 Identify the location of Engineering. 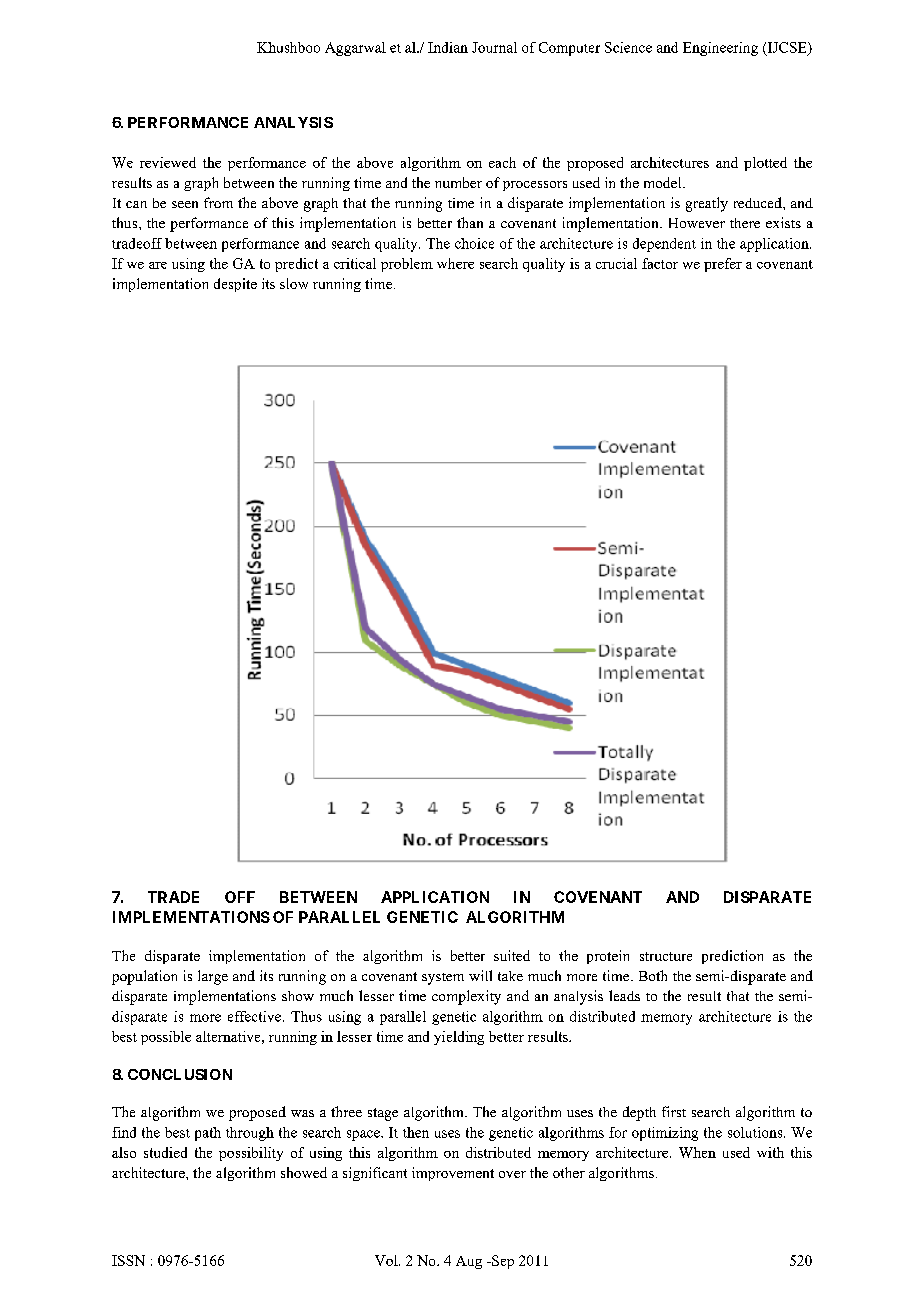
(720, 49).
